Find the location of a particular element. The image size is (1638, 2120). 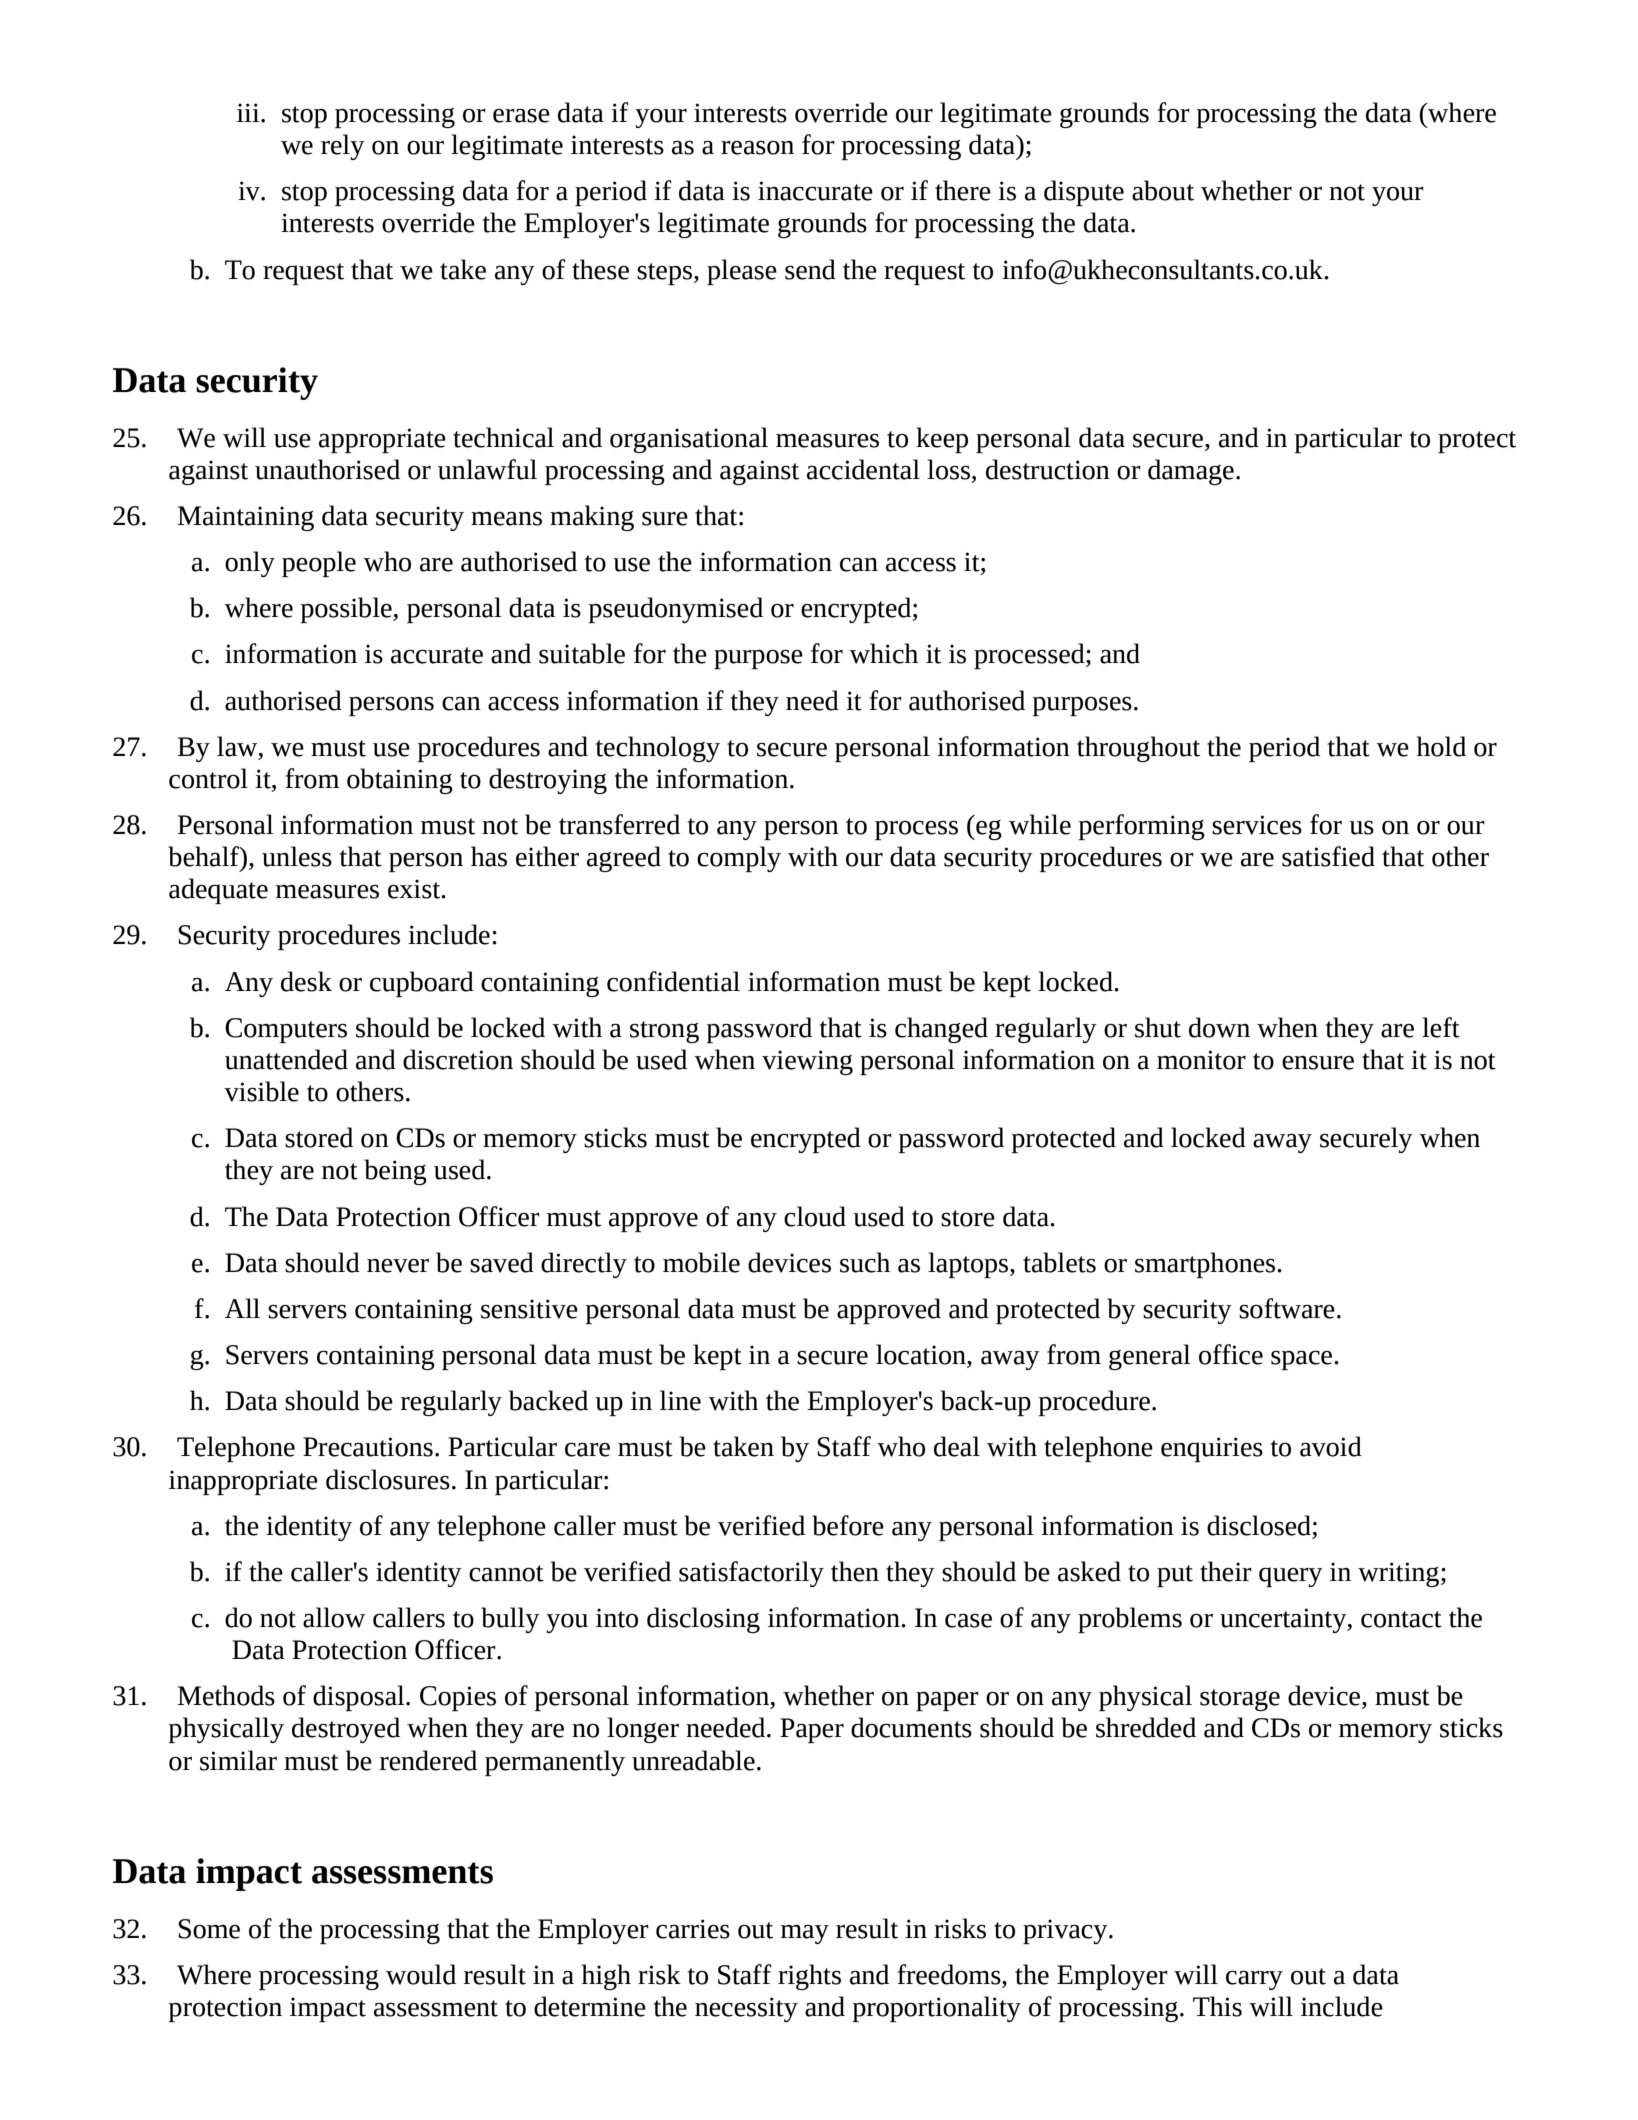

unattended is located at coordinates (286, 1059).
